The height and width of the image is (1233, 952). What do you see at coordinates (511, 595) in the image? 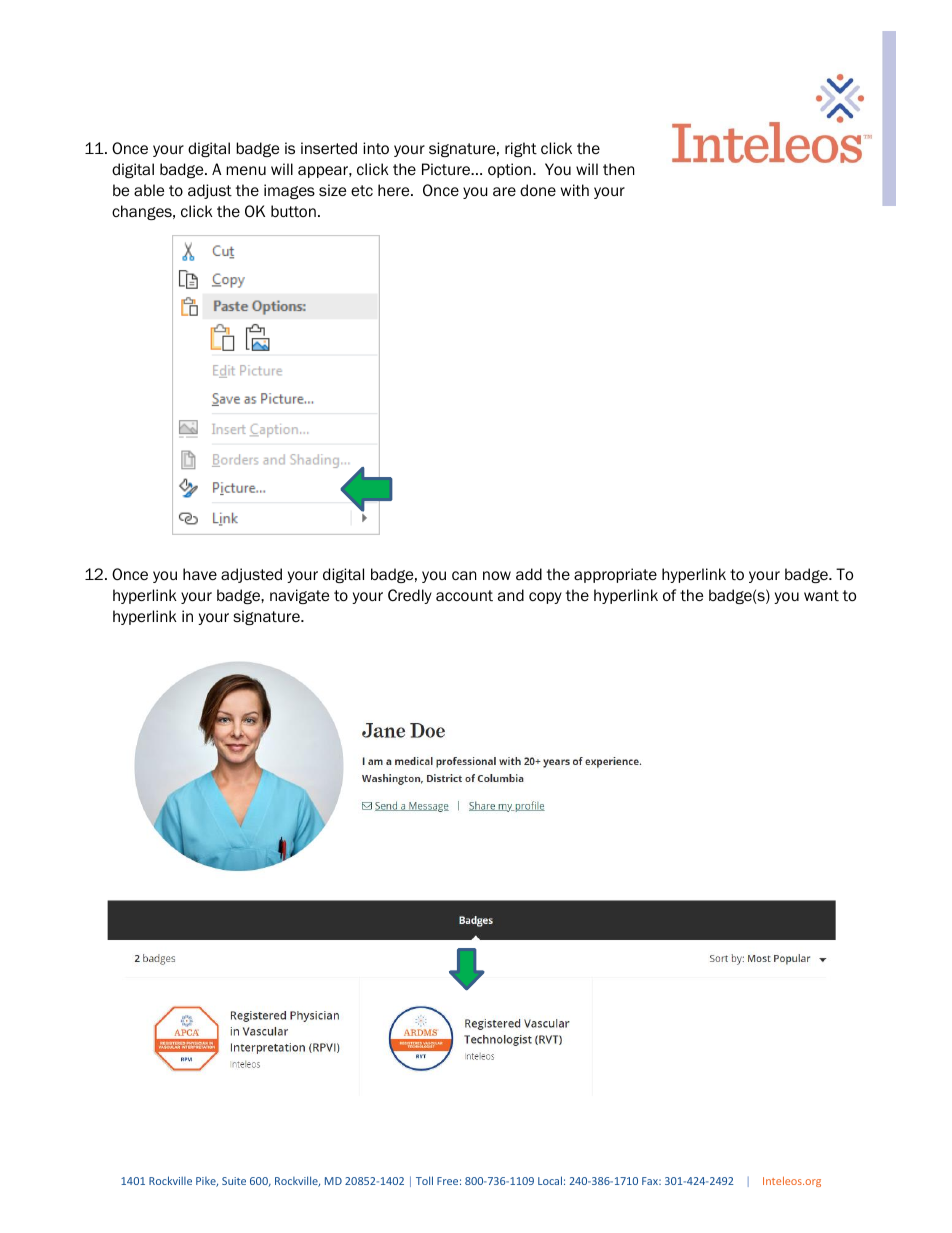
I see `and` at bounding box center [511, 595].
